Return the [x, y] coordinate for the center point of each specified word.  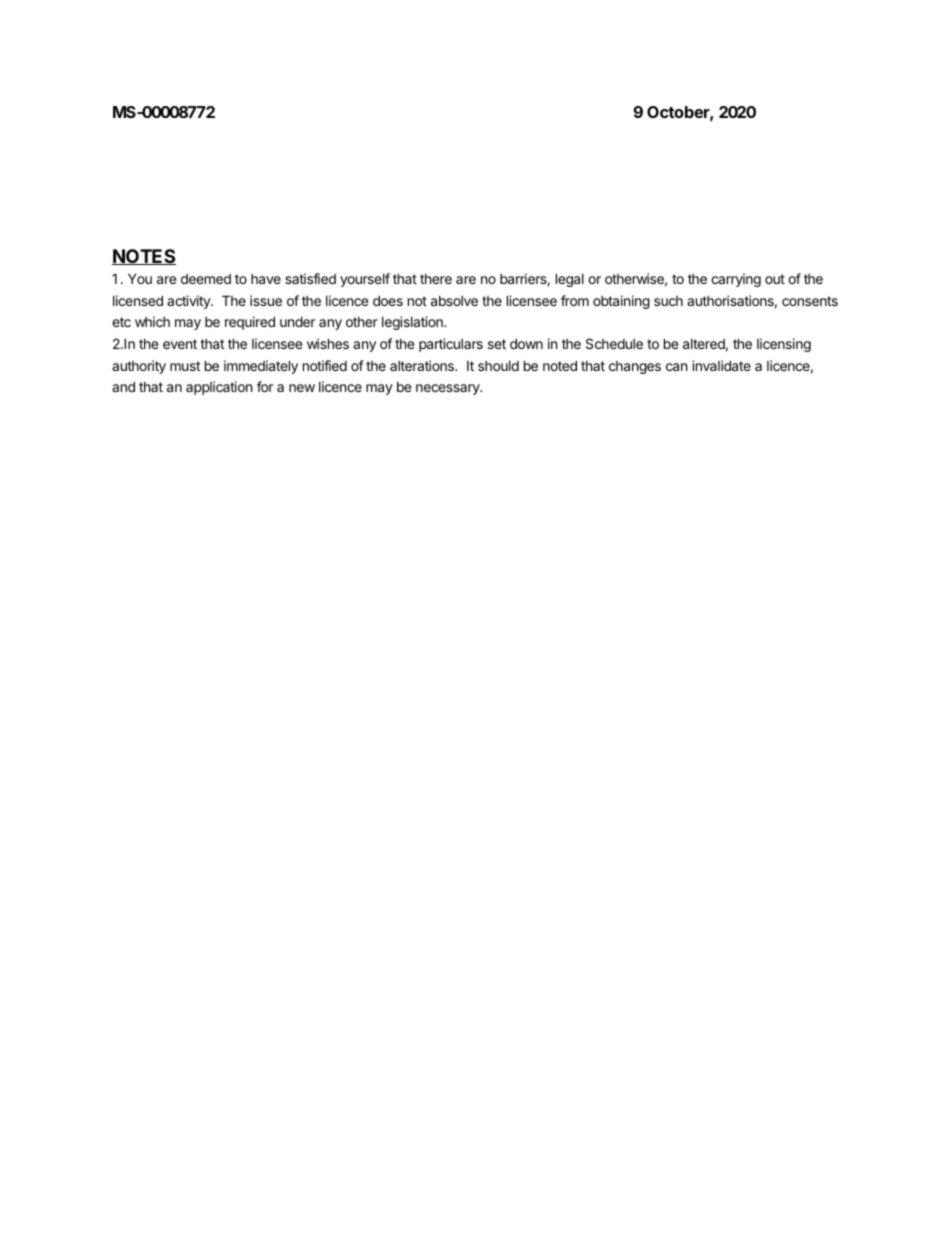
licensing [784, 345]
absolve [454, 301]
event [180, 344]
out [775, 279]
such [668, 301]
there [436, 279]
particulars [451, 345]
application [219, 388]
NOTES [144, 257]
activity [189, 302]
